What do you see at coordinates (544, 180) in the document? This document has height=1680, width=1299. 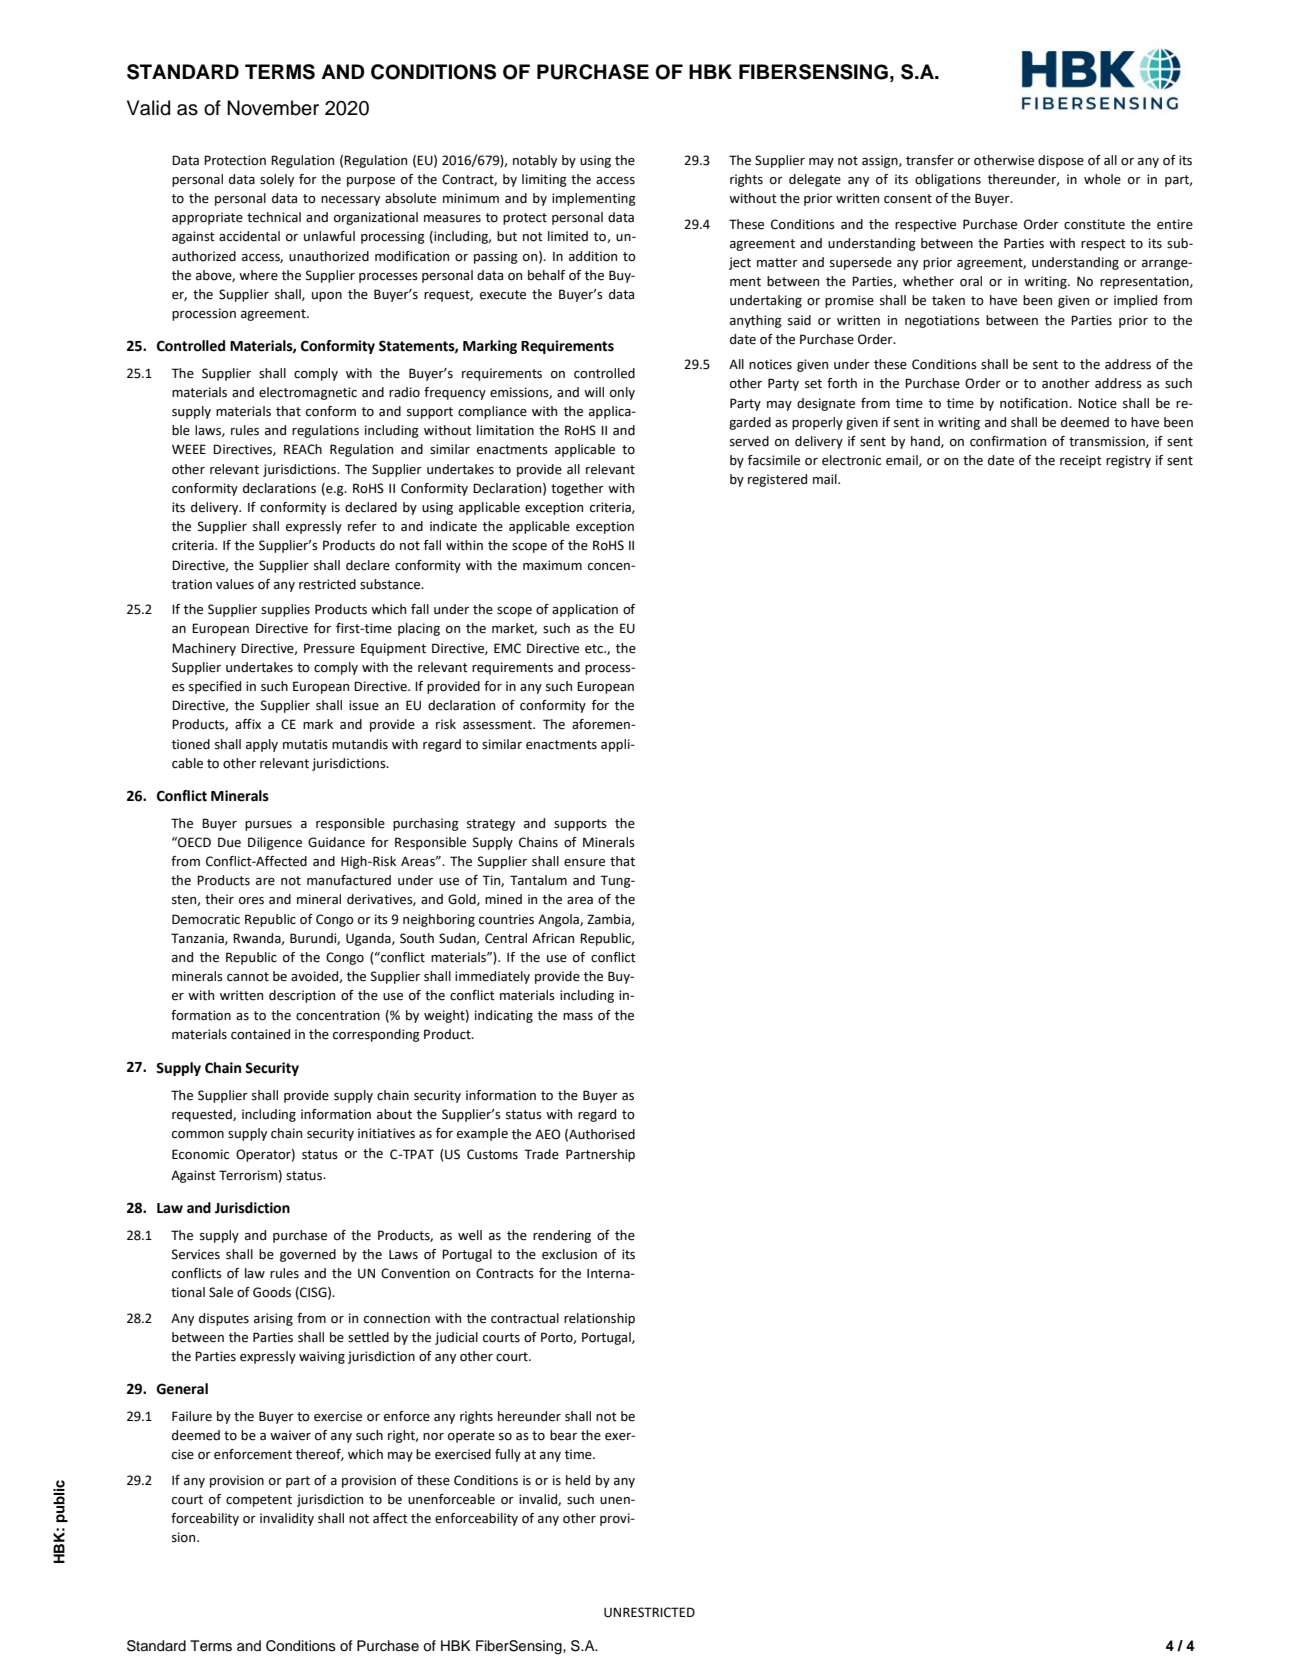 I see `limiting` at bounding box center [544, 180].
